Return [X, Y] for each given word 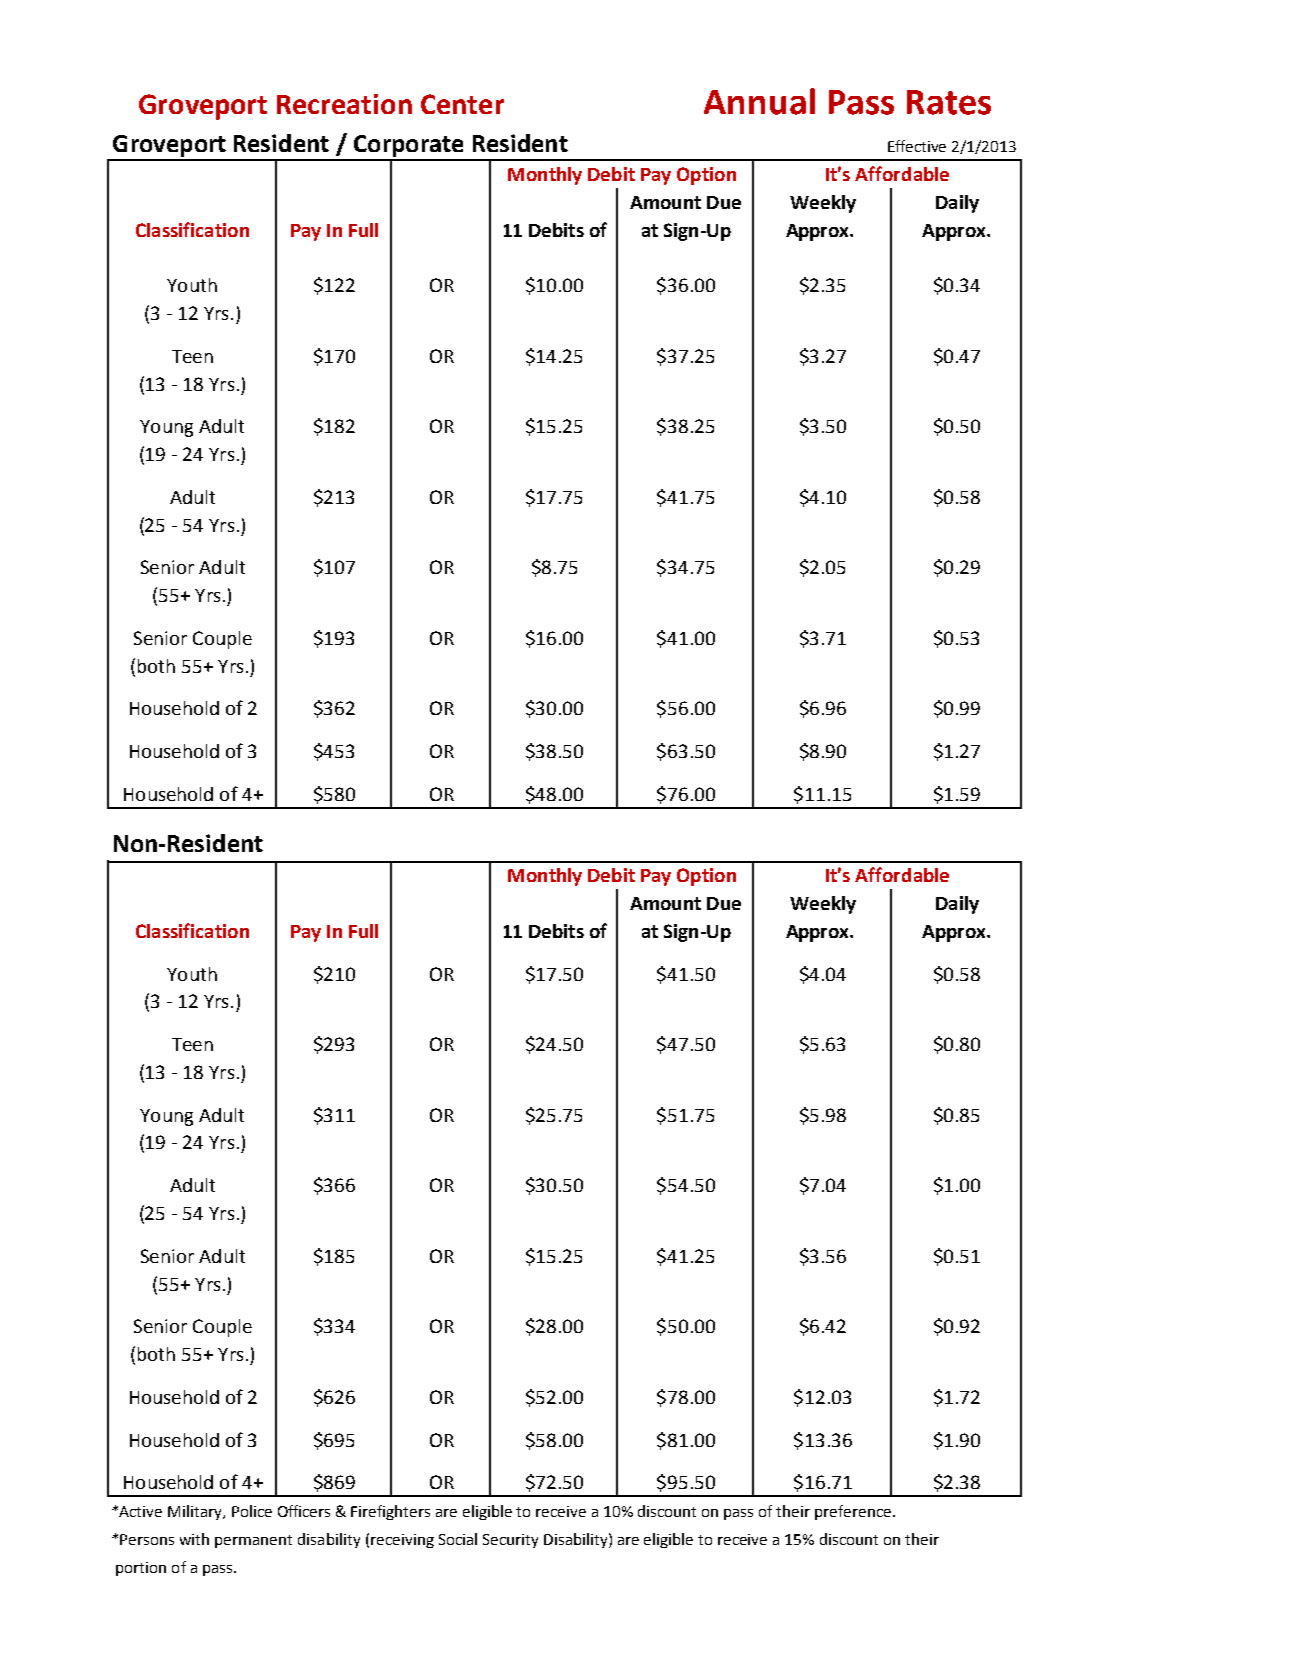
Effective [917, 146]
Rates [949, 102]
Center [462, 104]
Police [252, 1511]
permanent [253, 1541]
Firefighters [390, 1512]
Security [510, 1541]
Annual [759, 101]
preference [854, 1512]
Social [458, 1539]
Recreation [344, 104]
